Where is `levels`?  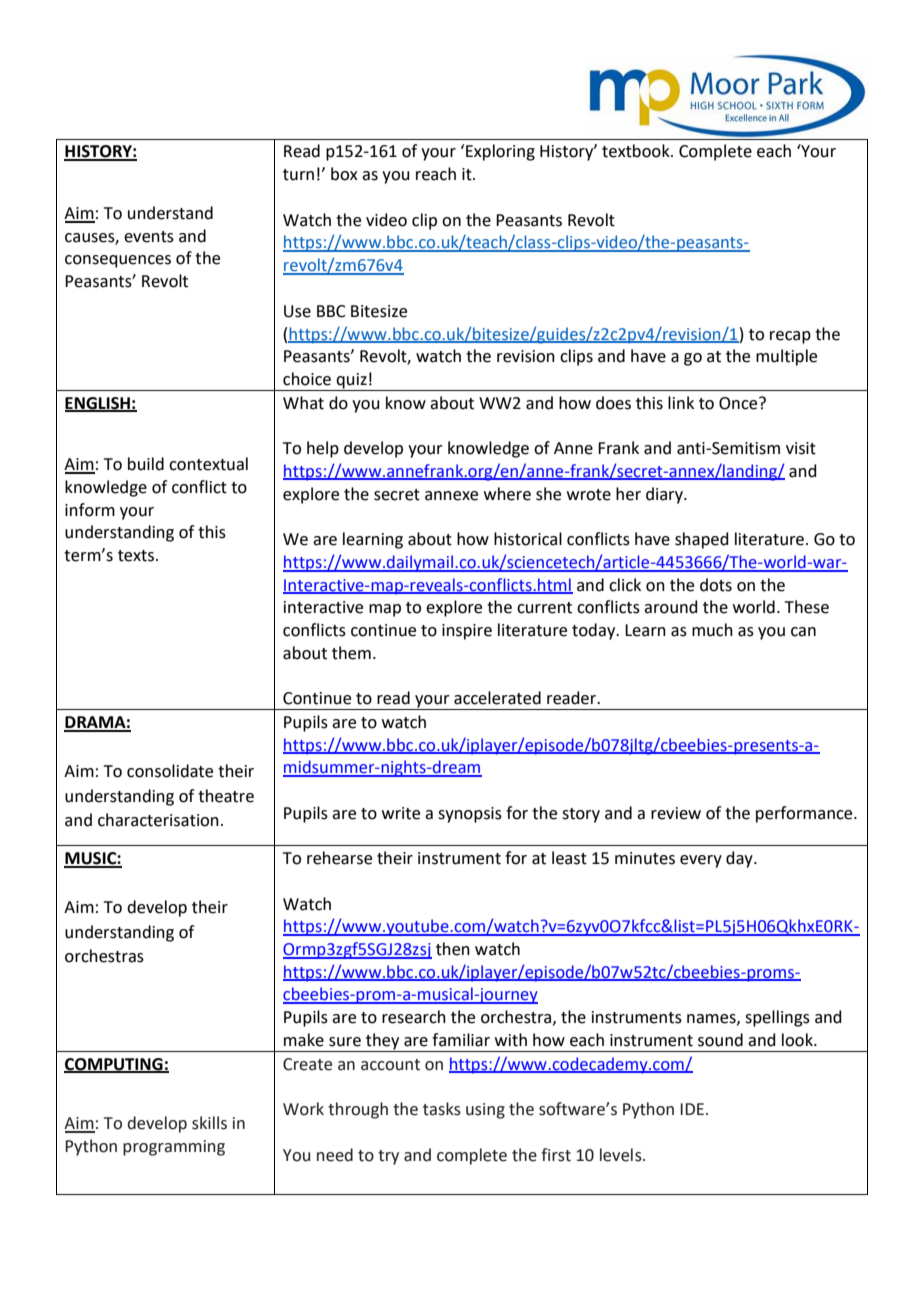 levels is located at coordinates (622, 1155).
